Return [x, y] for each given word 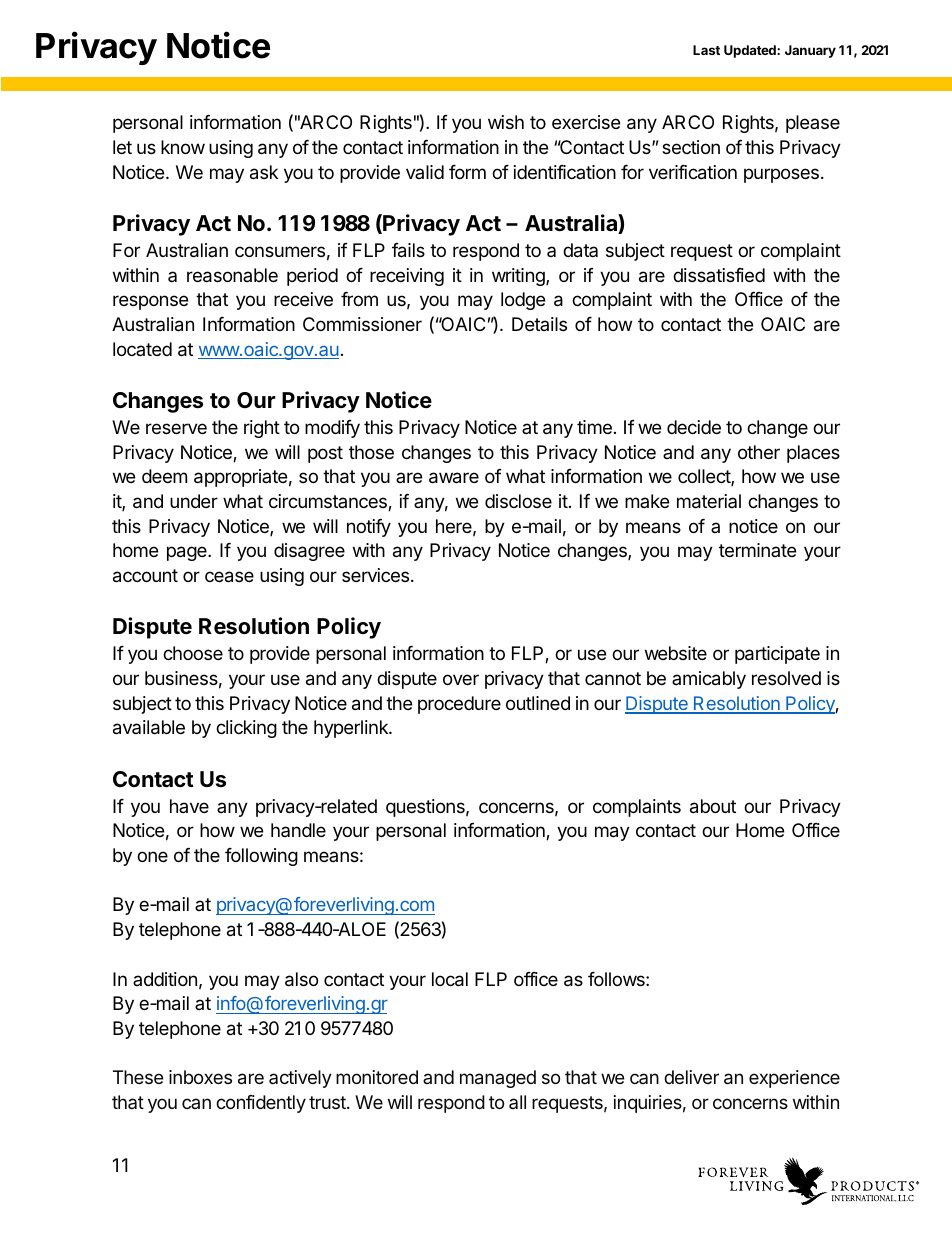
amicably [709, 680]
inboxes [200, 1077]
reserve [176, 428]
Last [706, 50]
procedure [459, 705]
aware [454, 478]
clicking [246, 729]
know [183, 147]
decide [694, 427]
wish [506, 122]
